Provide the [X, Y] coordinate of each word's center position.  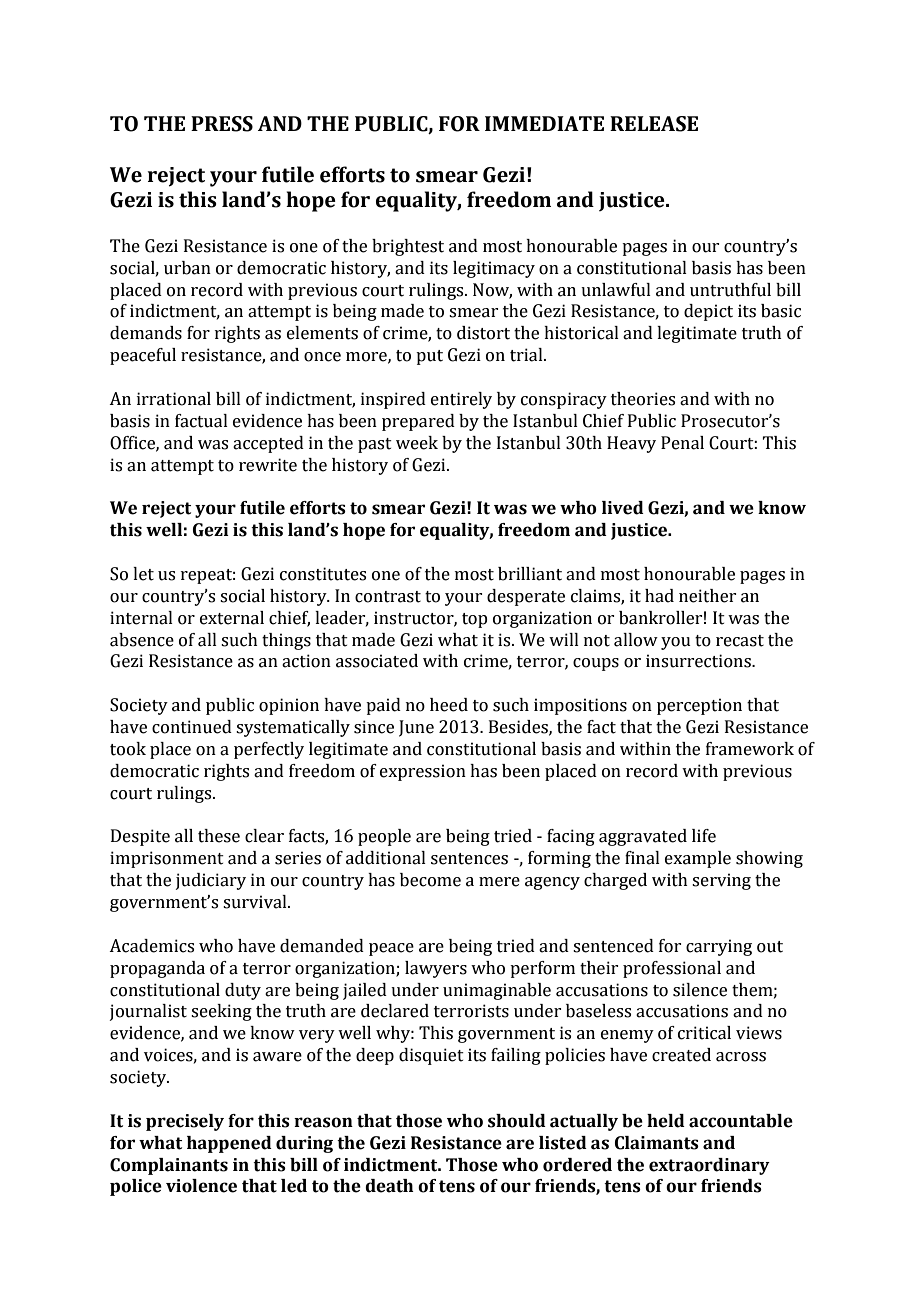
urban [187, 268]
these [219, 836]
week [417, 443]
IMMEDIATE [544, 123]
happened [229, 1144]
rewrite [268, 465]
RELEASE [654, 124]
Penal [682, 443]
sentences [469, 859]
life [704, 836]
